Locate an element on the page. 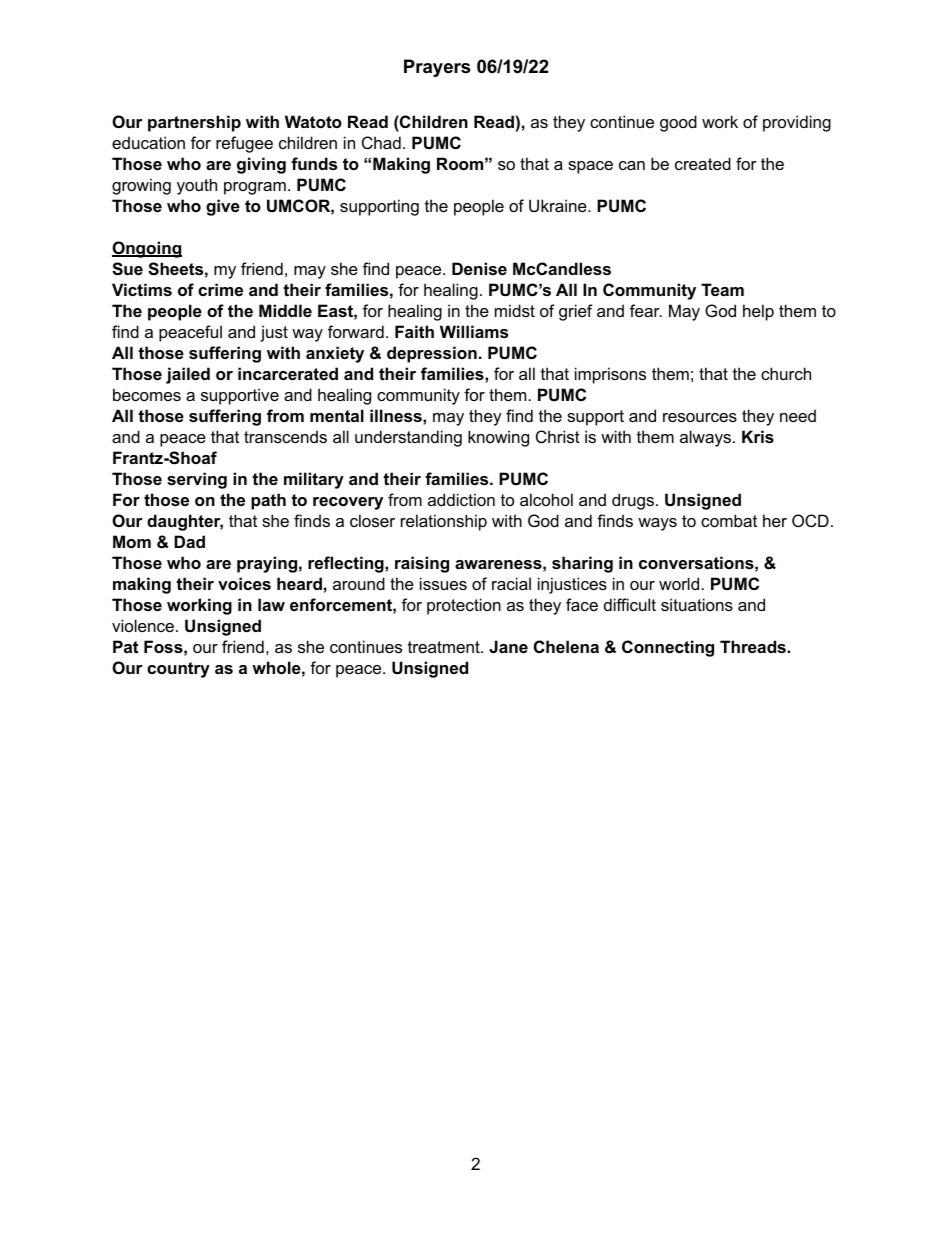  path is located at coordinates (268, 501).
